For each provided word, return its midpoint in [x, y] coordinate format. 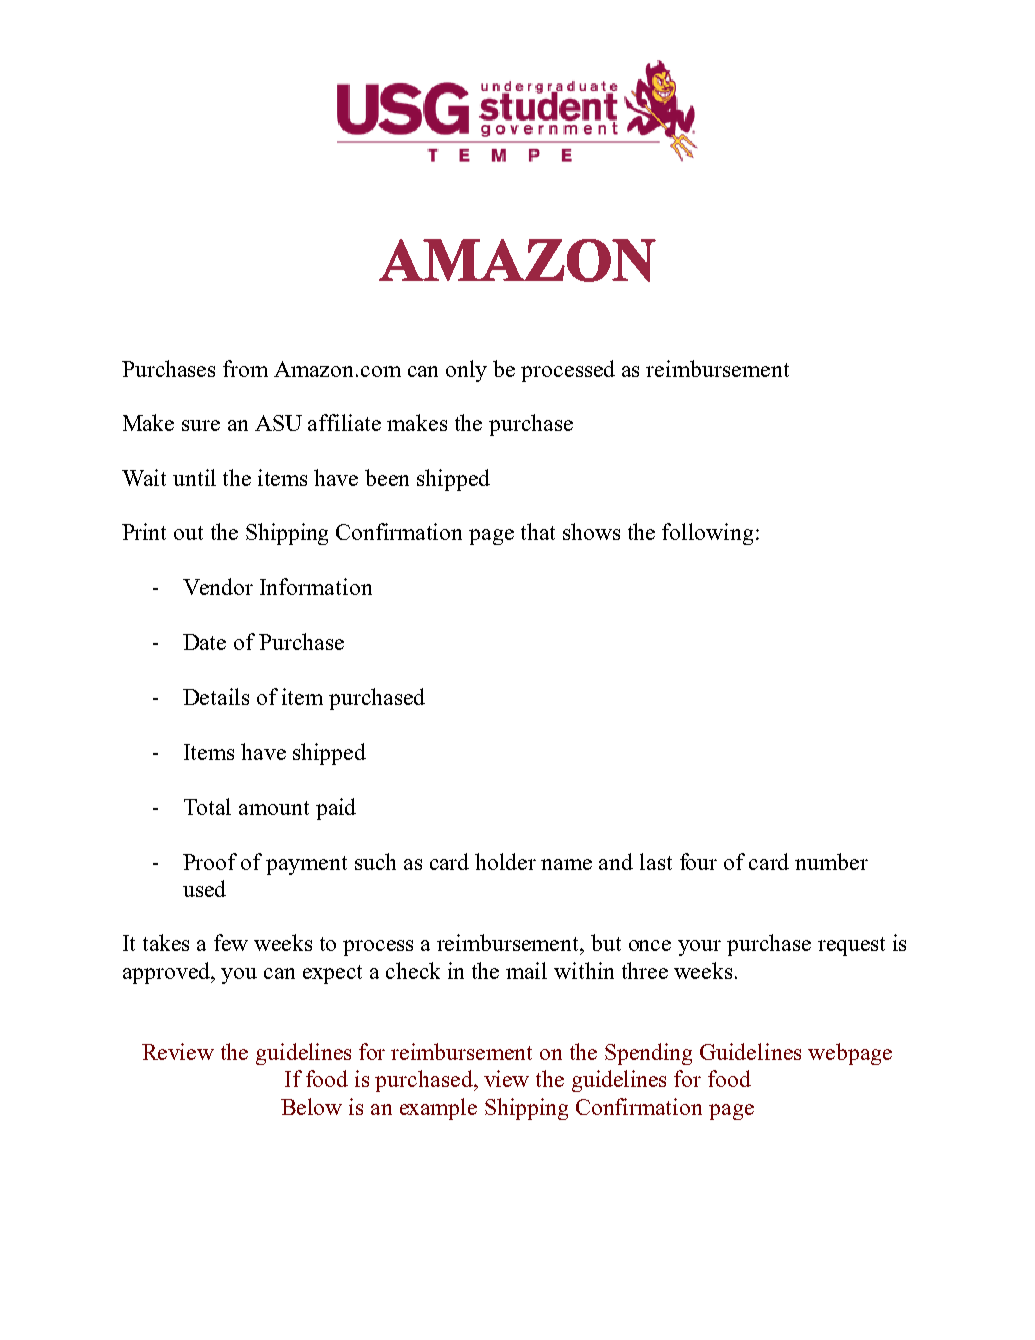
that [538, 531]
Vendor [218, 586]
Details [216, 696]
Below [311, 1106]
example [438, 1109]
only [466, 371]
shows [591, 531]
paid [336, 809]
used [204, 888]
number [831, 861]
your [699, 948]
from [245, 368]
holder [505, 861]
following [707, 534]
